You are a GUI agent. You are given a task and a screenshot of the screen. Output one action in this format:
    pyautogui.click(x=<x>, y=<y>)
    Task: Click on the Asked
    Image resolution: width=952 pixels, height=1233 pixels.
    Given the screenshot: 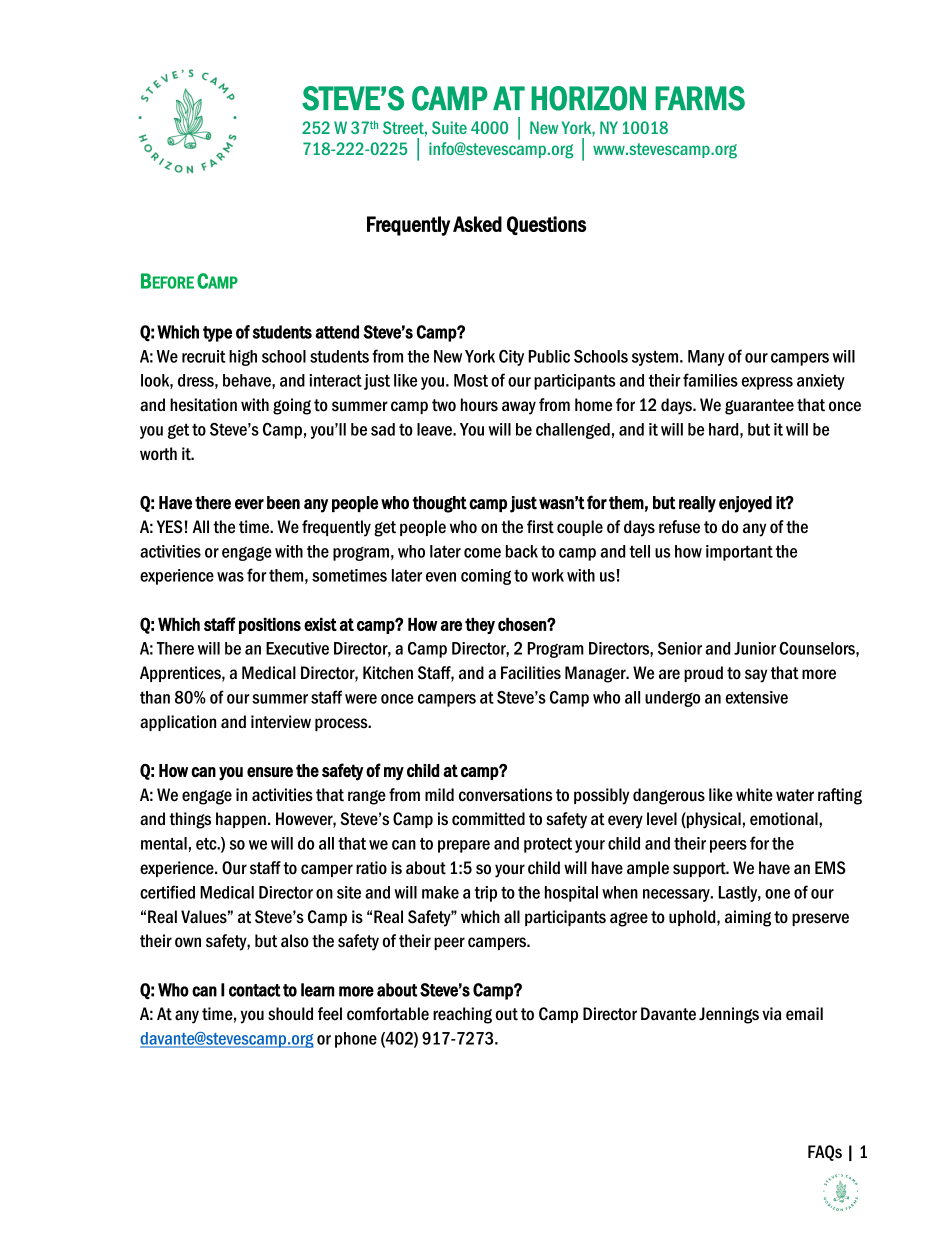 What is the action you would take?
    pyautogui.click(x=477, y=224)
